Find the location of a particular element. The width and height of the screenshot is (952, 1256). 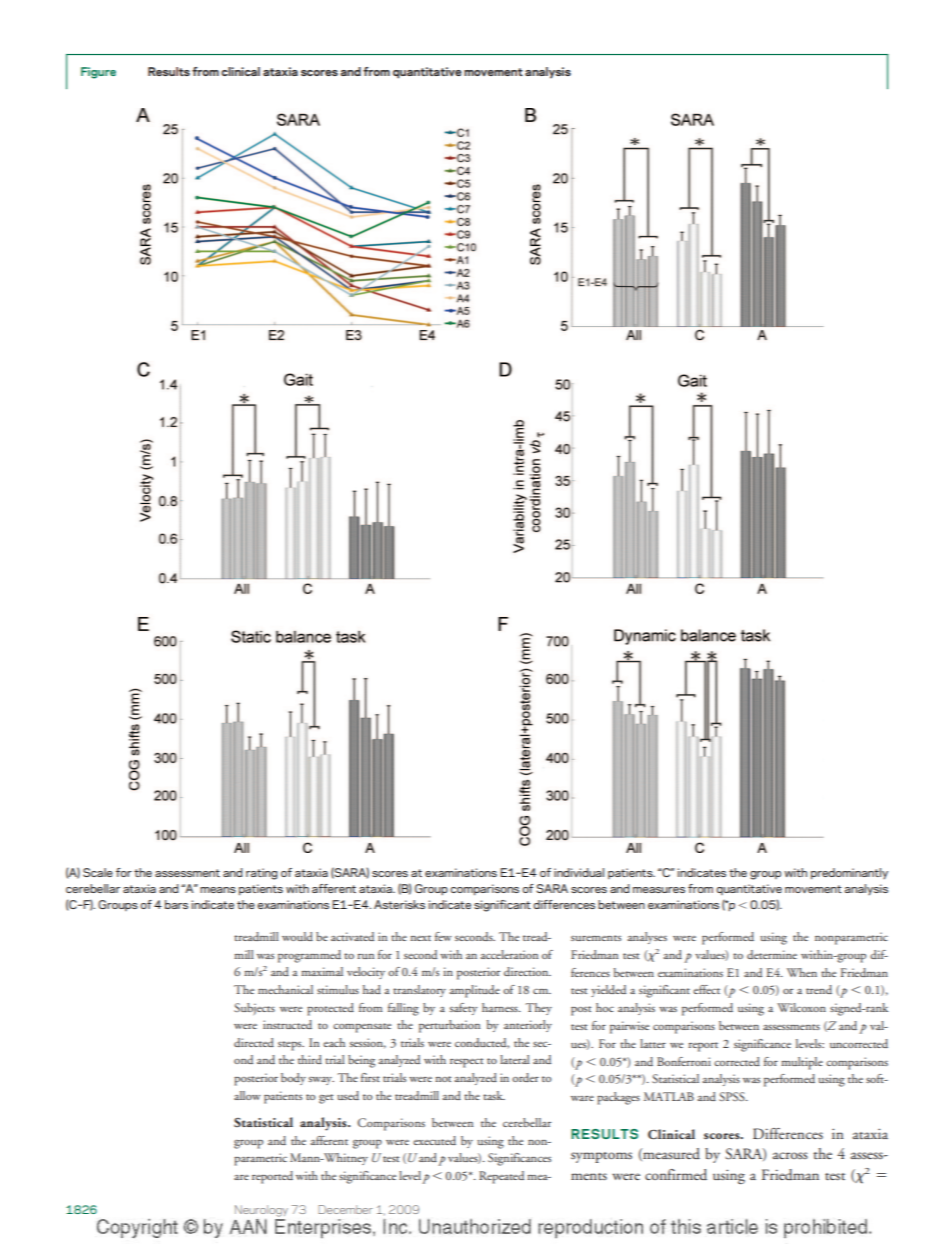

safety is located at coordinates (463, 1009).
